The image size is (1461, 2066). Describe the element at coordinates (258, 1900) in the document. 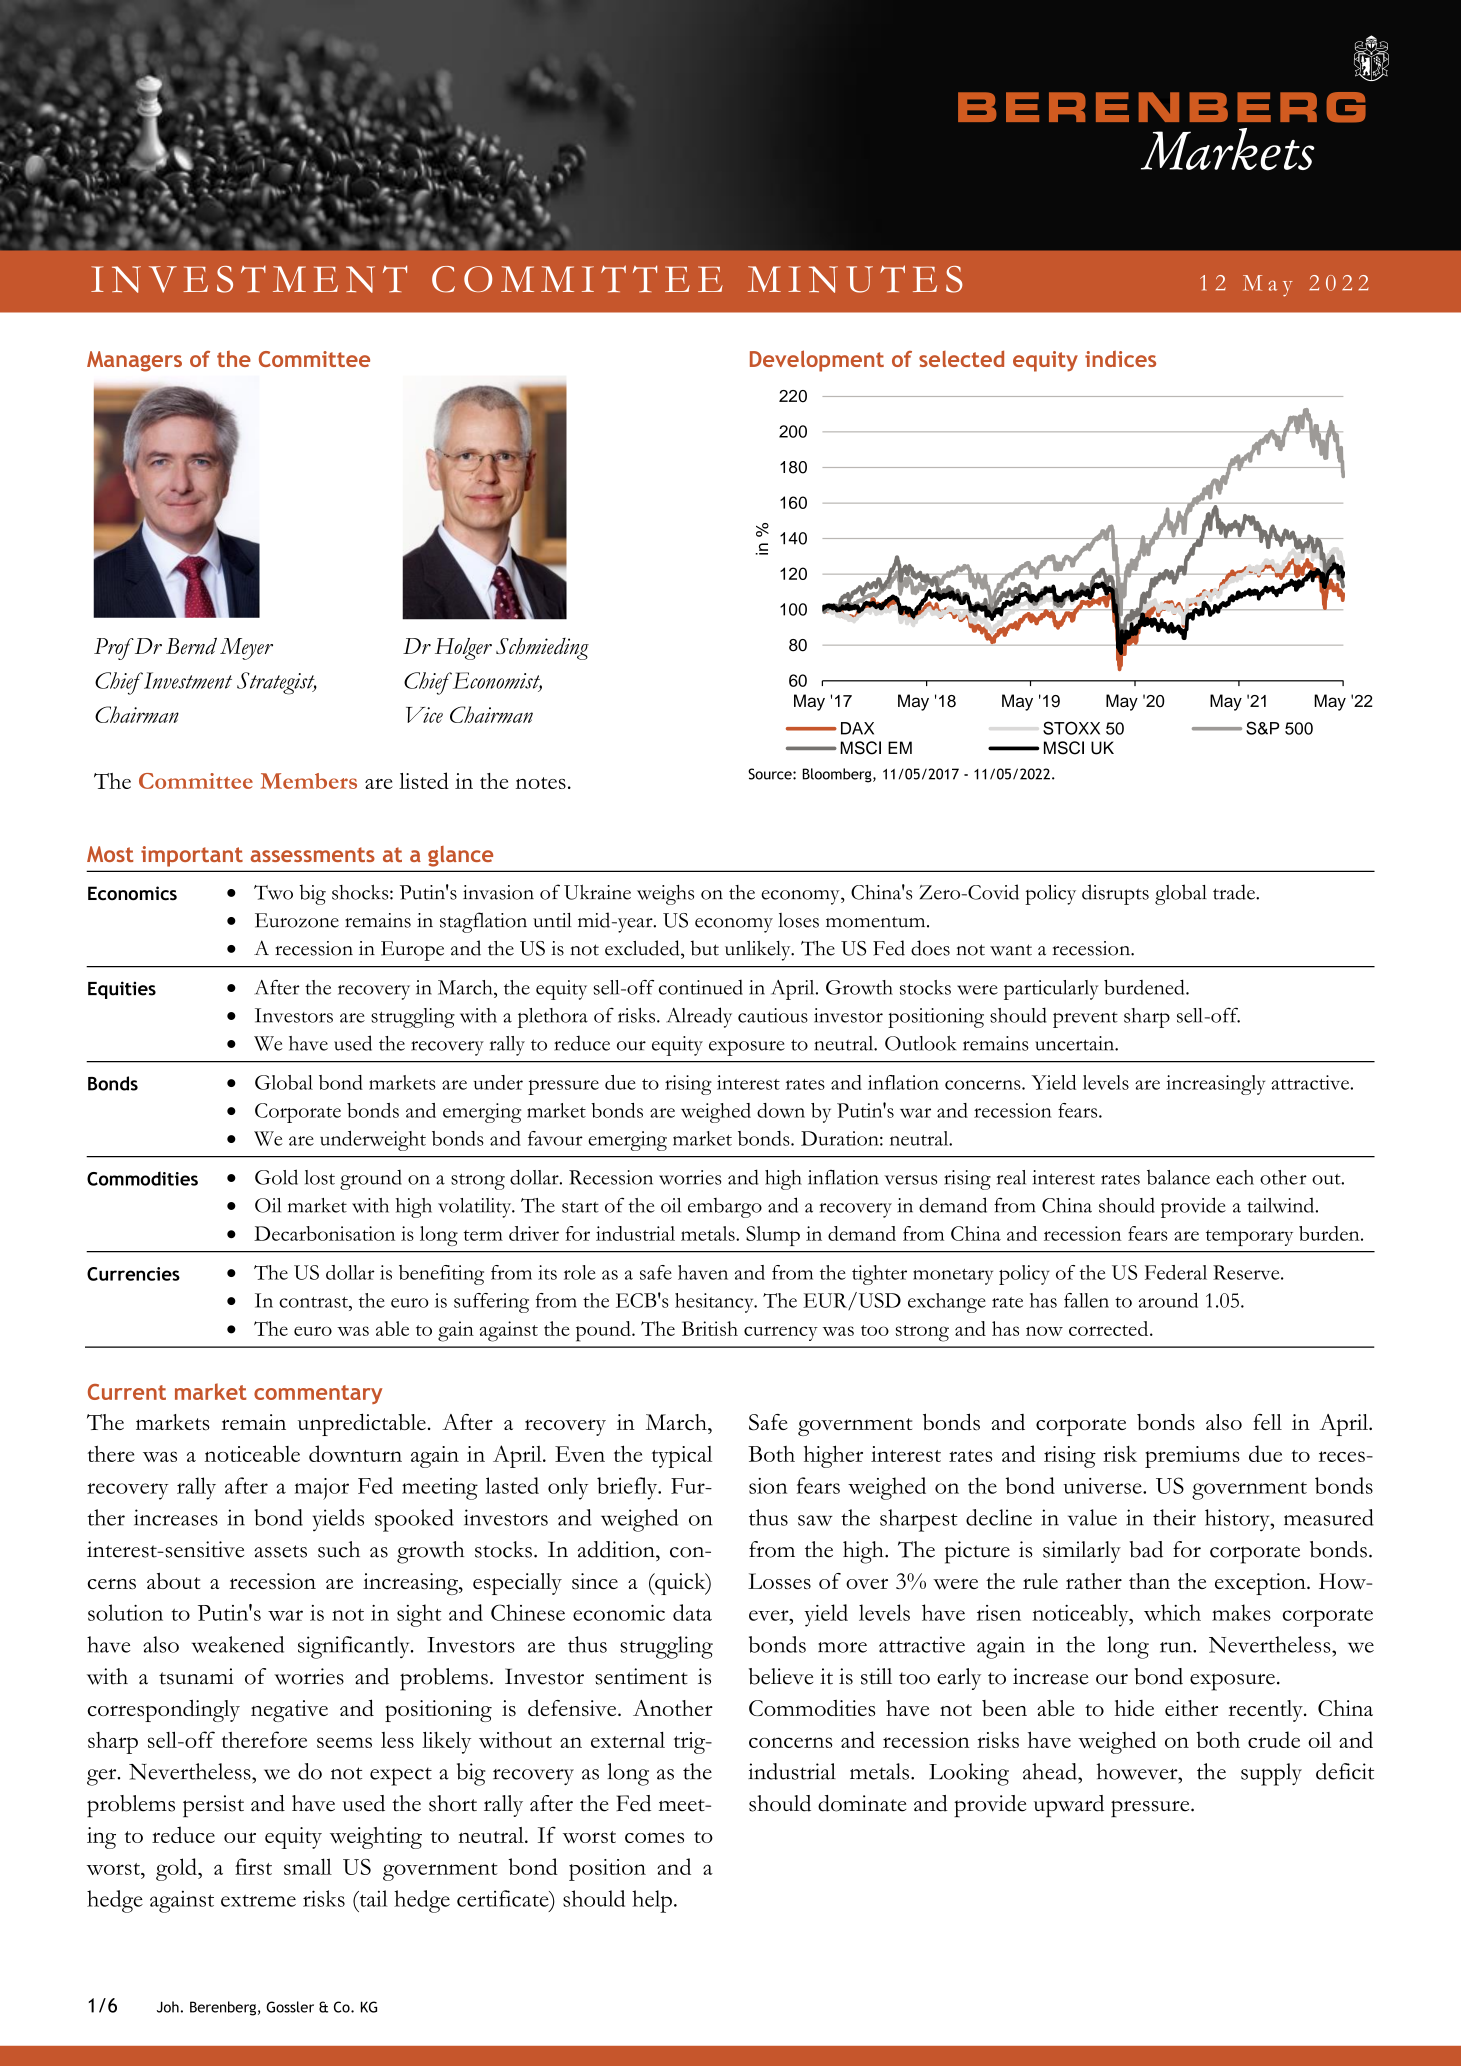

I see `extreme` at that location.
